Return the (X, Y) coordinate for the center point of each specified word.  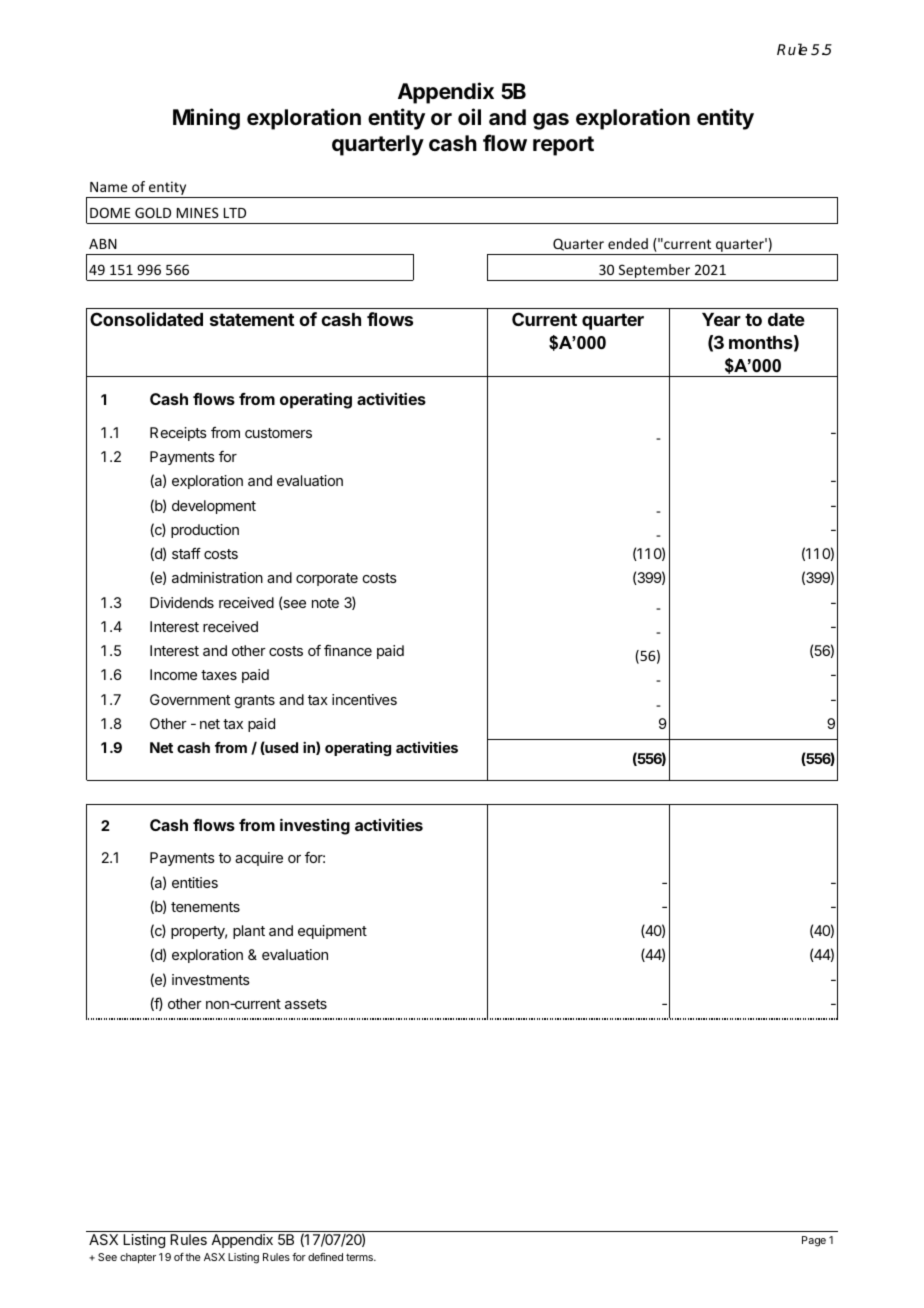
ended (628, 243)
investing (315, 826)
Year (721, 319)
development (214, 507)
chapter (138, 1258)
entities (195, 882)
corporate (327, 579)
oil (469, 116)
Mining (206, 119)
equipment (332, 932)
